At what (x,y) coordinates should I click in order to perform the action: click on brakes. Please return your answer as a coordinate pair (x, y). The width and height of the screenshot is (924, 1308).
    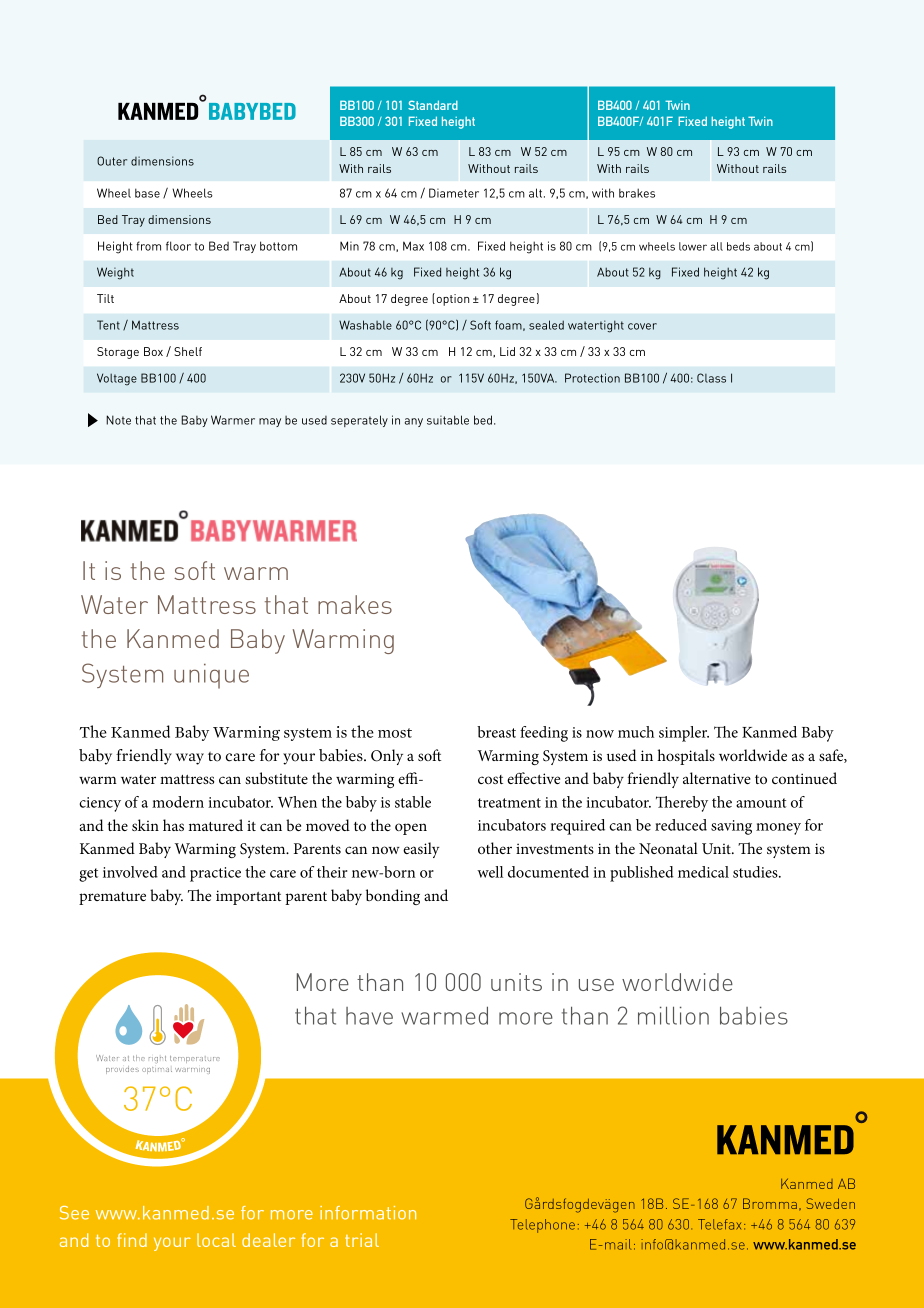
    Looking at the image, I should click on (637, 193).
